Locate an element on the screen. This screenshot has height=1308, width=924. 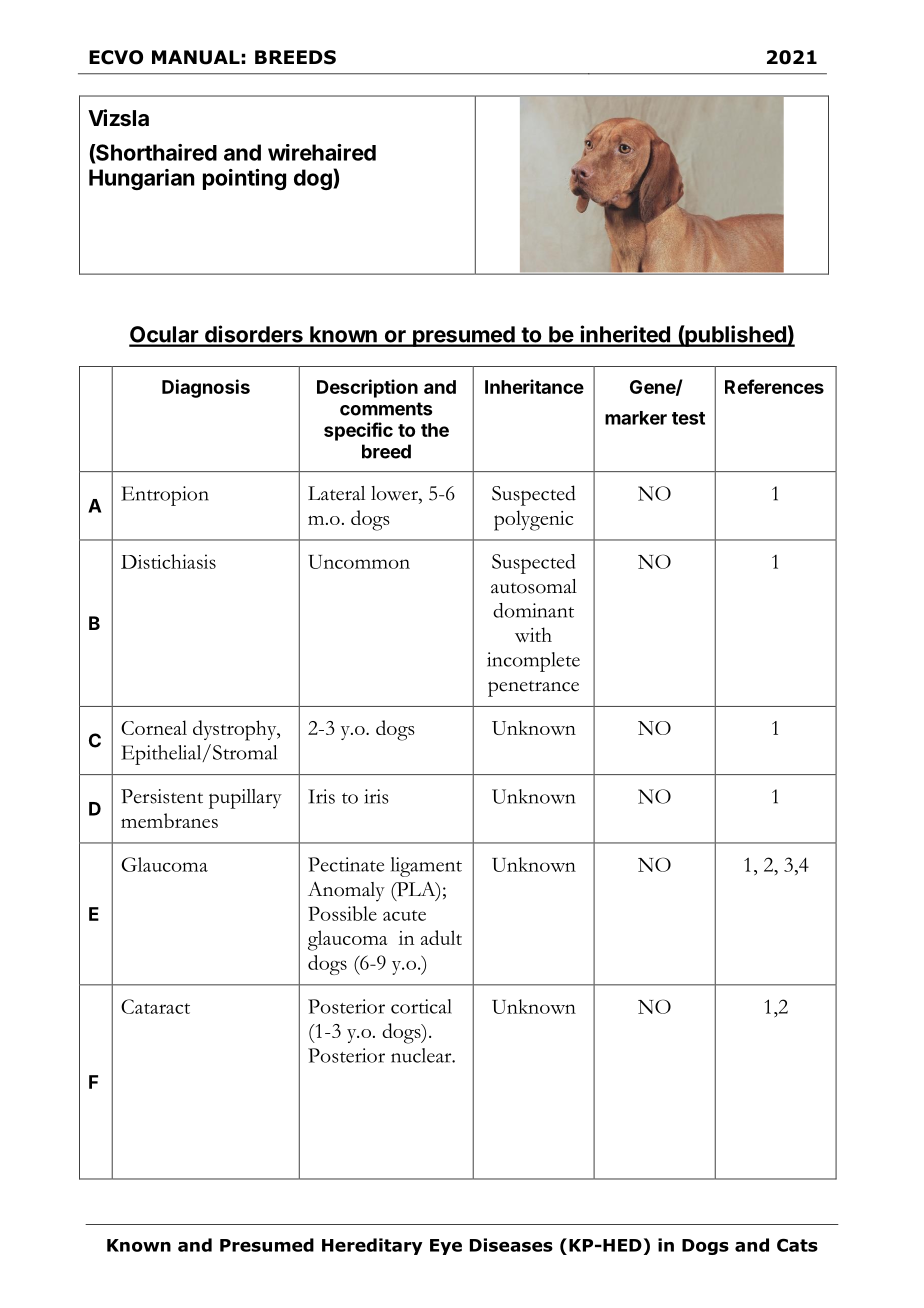
incomplete is located at coordinates (533, 662).
